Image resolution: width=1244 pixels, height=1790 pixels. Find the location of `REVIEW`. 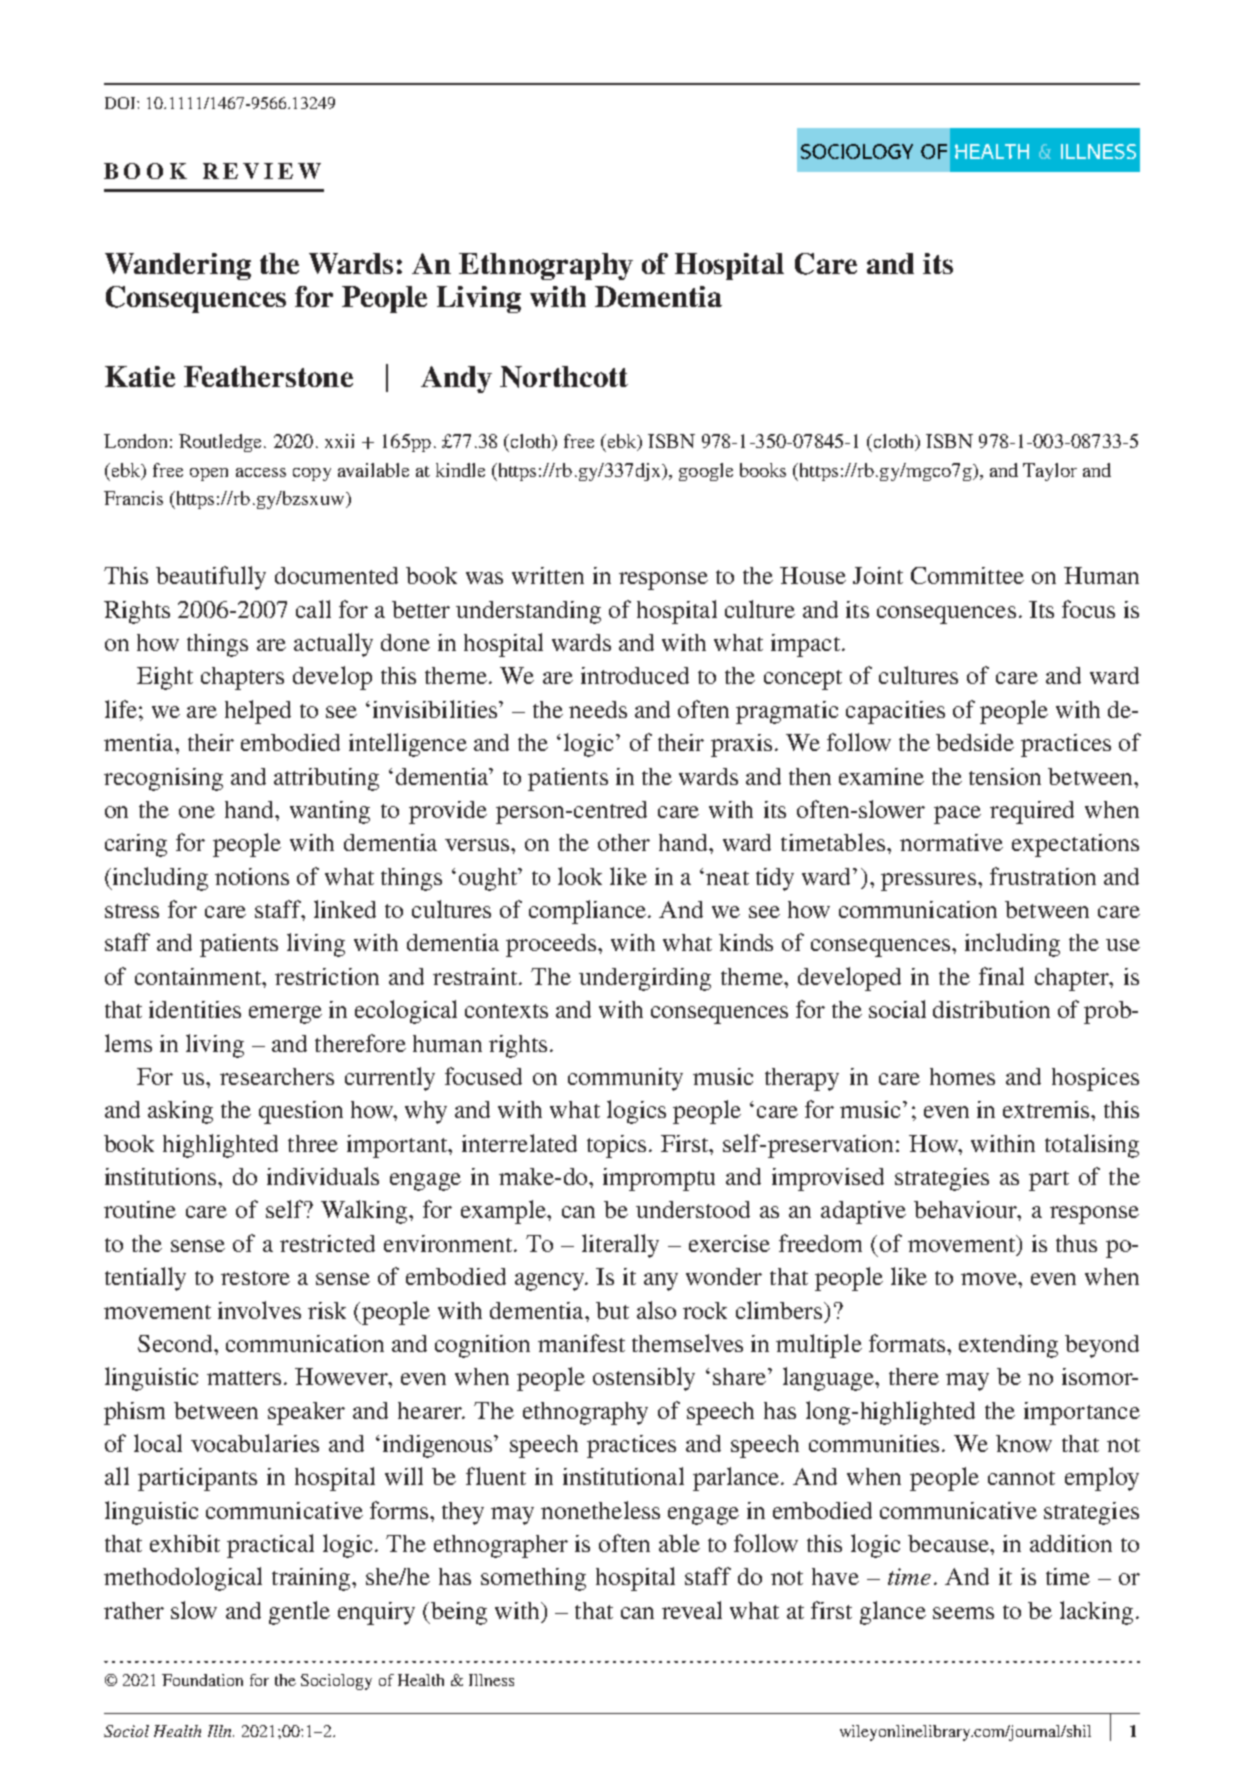

REVIEW is located at coordinates (262, 171).
